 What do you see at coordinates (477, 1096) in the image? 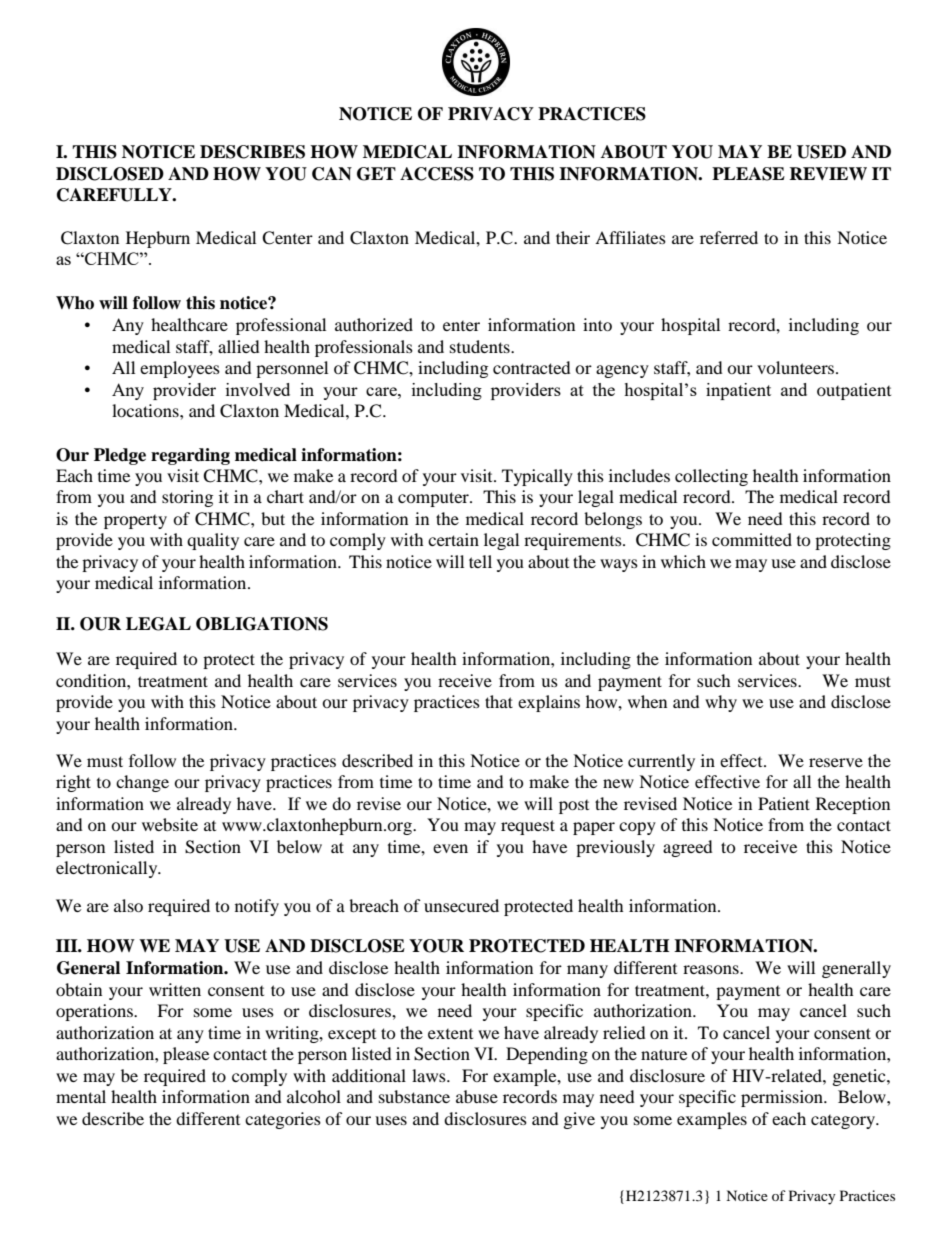
I see `abuse` at bounding box center [477, 1096].
